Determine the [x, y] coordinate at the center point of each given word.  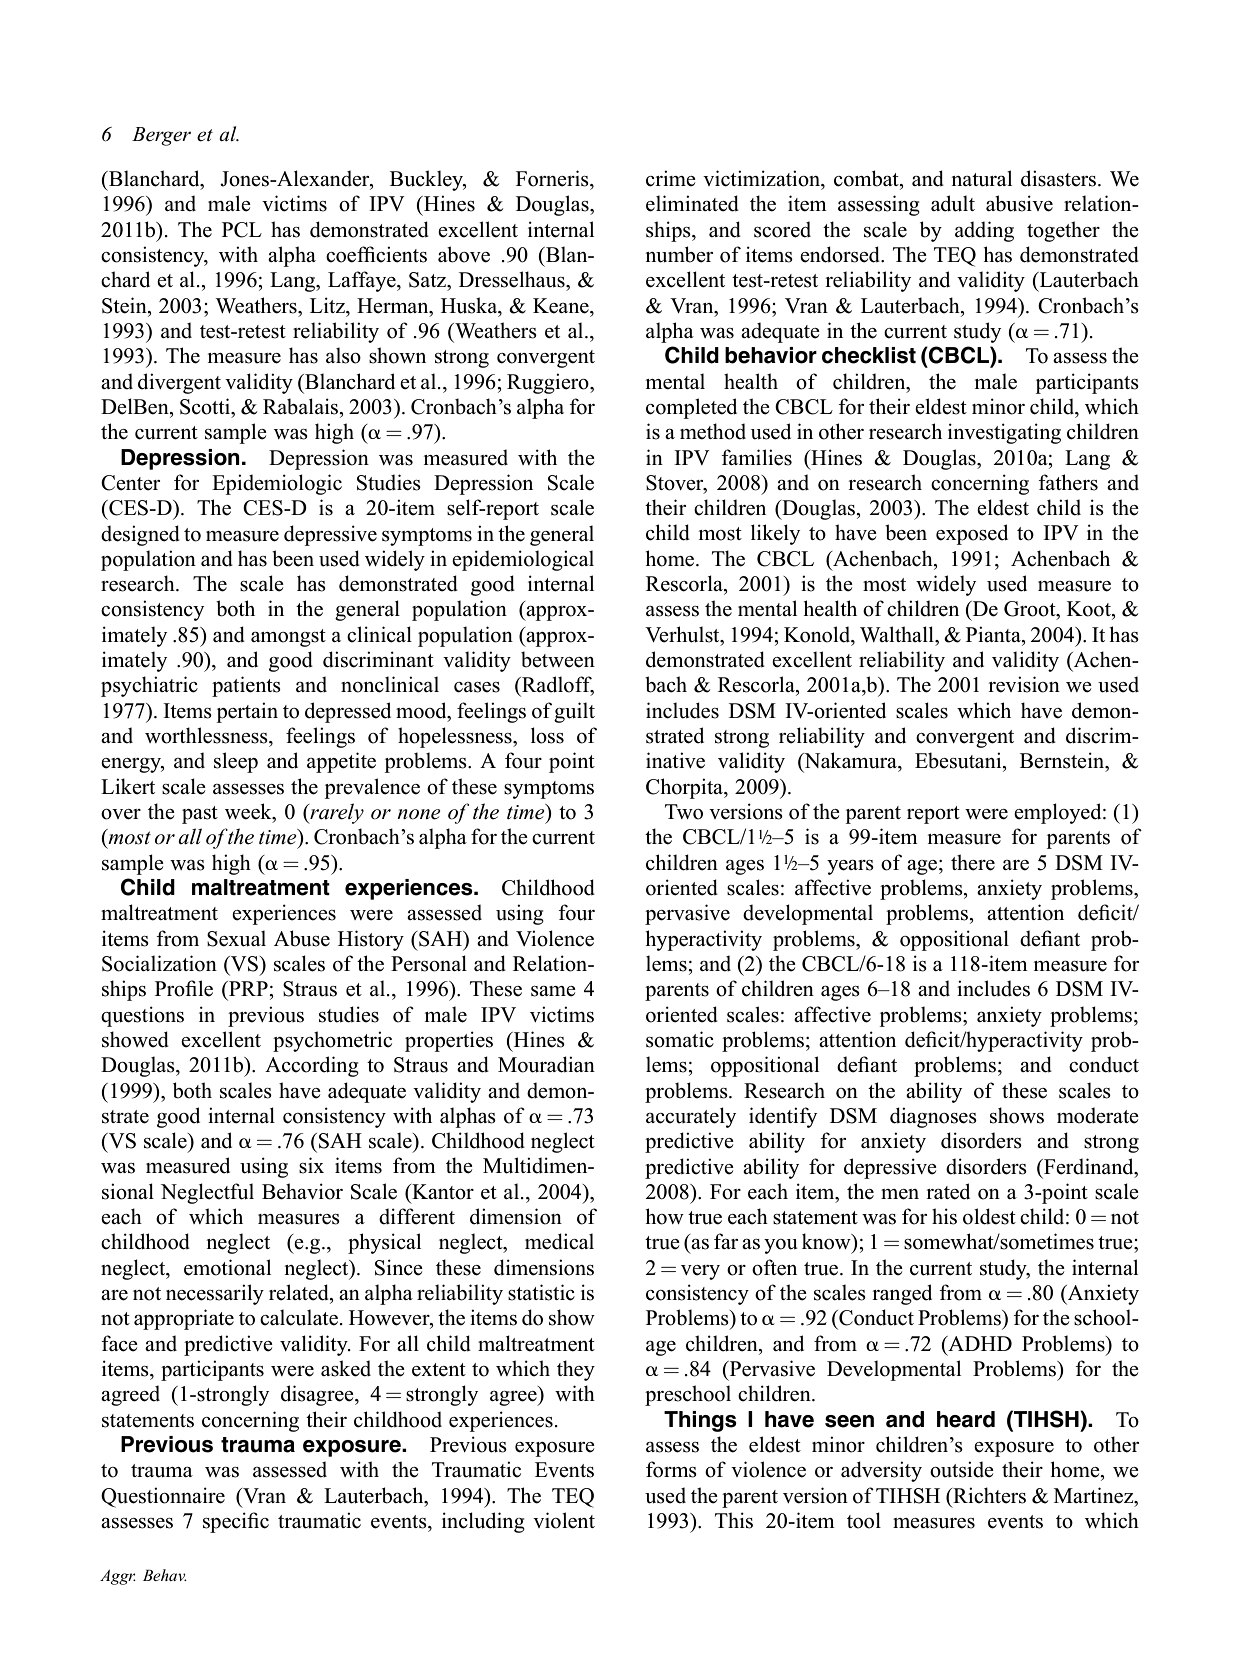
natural [981, 178]
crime [671, 178]
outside [962, 1469]
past [200, 815]
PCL [242, 230]
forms [671, 1469]
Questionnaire [163, 1497]
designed [140, 535]
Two [684, 812]
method [713, 431]
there [973, 862]
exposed [972, 534]
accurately [691, 1117]
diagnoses [933, 1117]
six [311, 1165]
